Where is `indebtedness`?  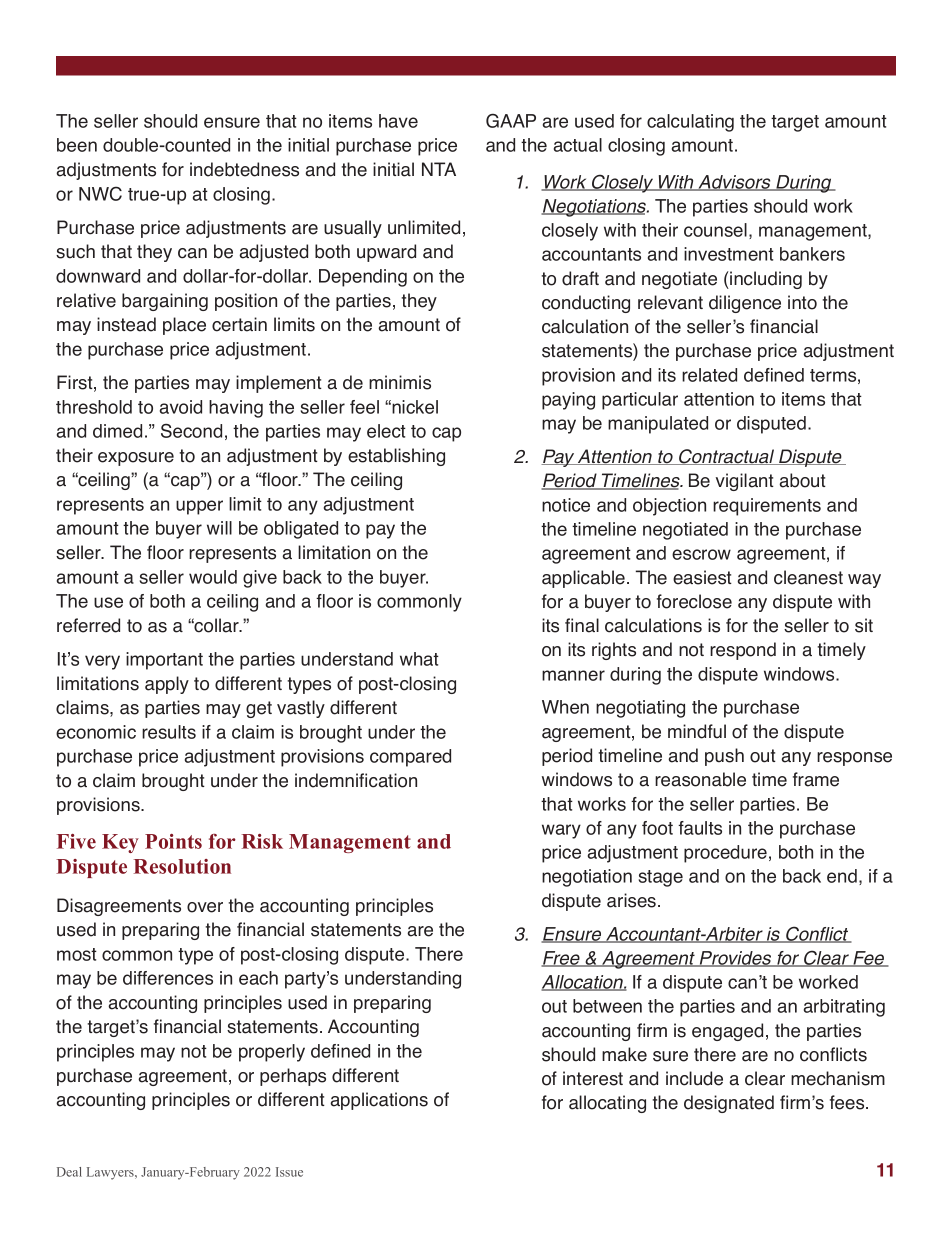 indebtedness is located at coordinates (244, 169).
